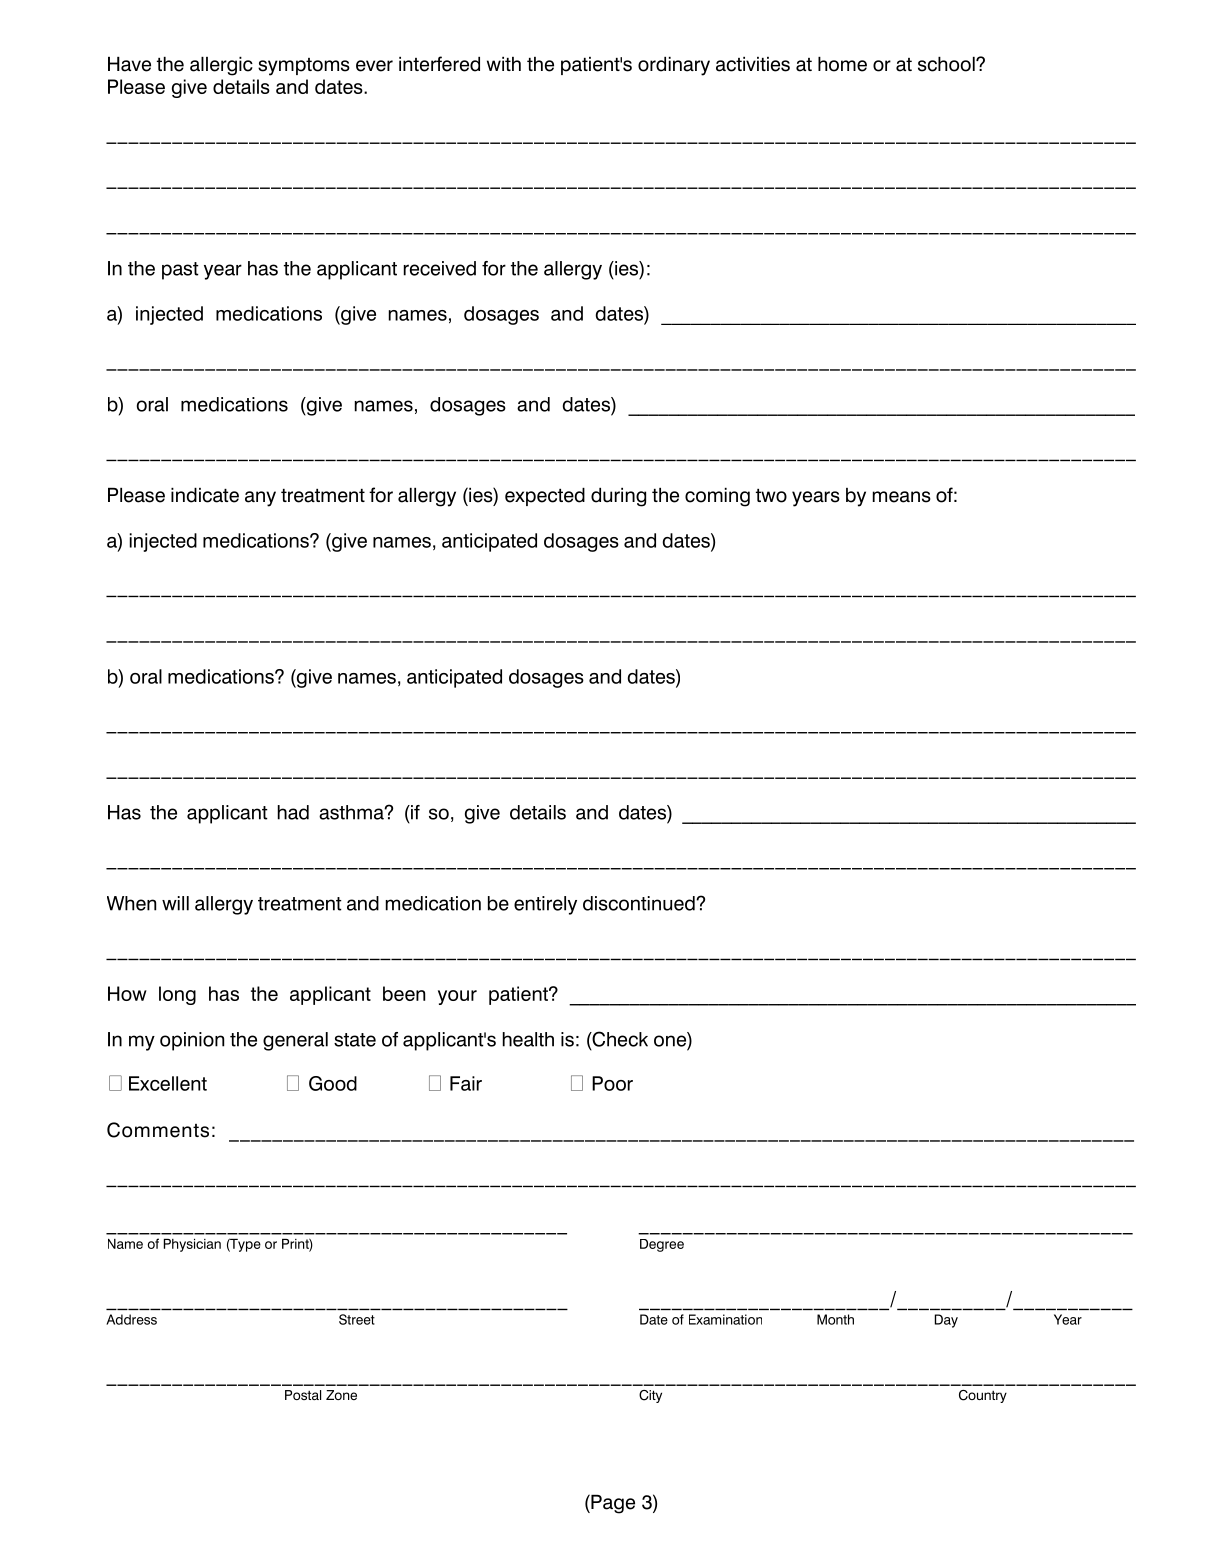  I want to click on means, so click(902, 497).
